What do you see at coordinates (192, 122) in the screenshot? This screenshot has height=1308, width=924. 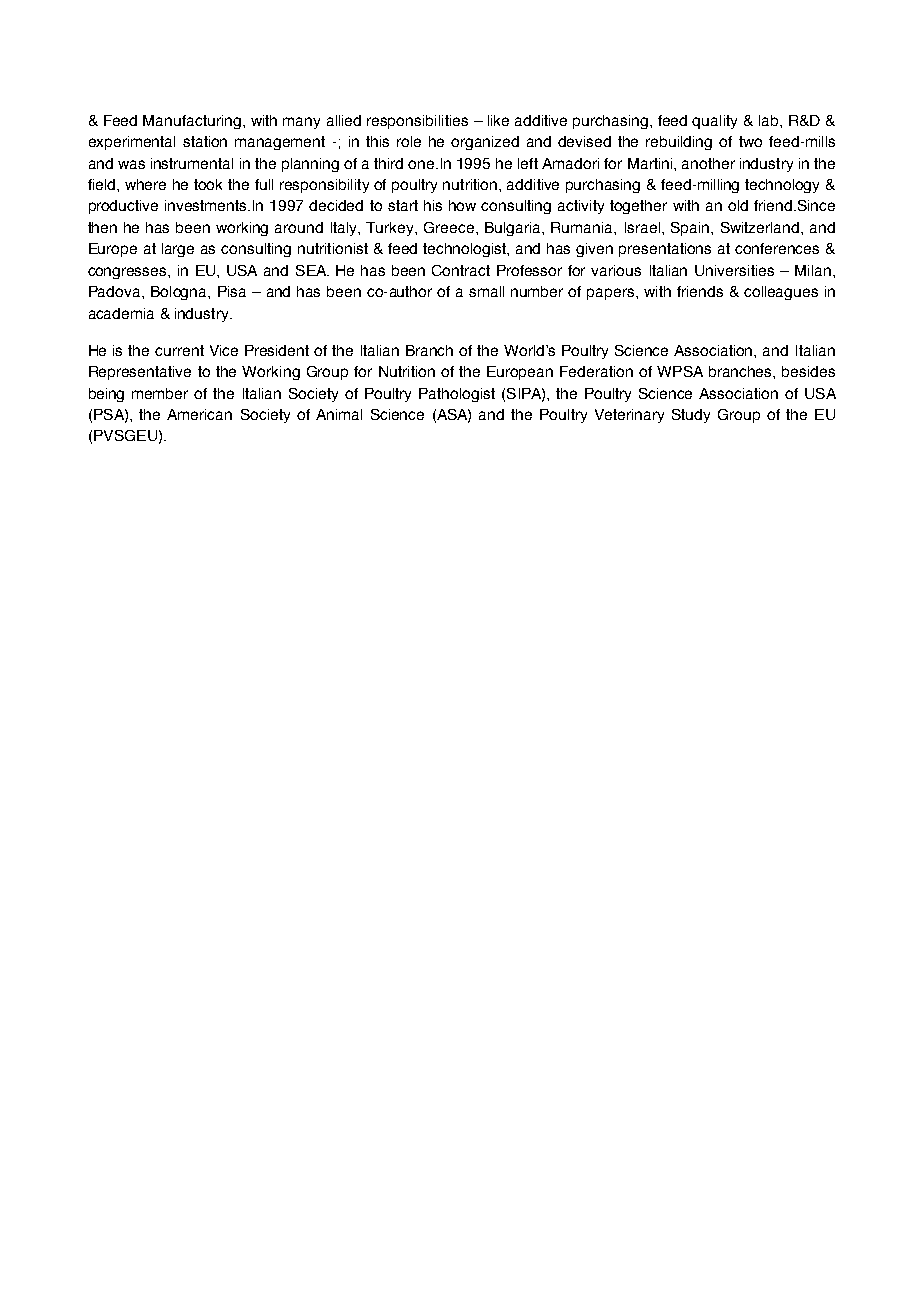 I see `Manufacturing` at bounding box center [192, 122].
